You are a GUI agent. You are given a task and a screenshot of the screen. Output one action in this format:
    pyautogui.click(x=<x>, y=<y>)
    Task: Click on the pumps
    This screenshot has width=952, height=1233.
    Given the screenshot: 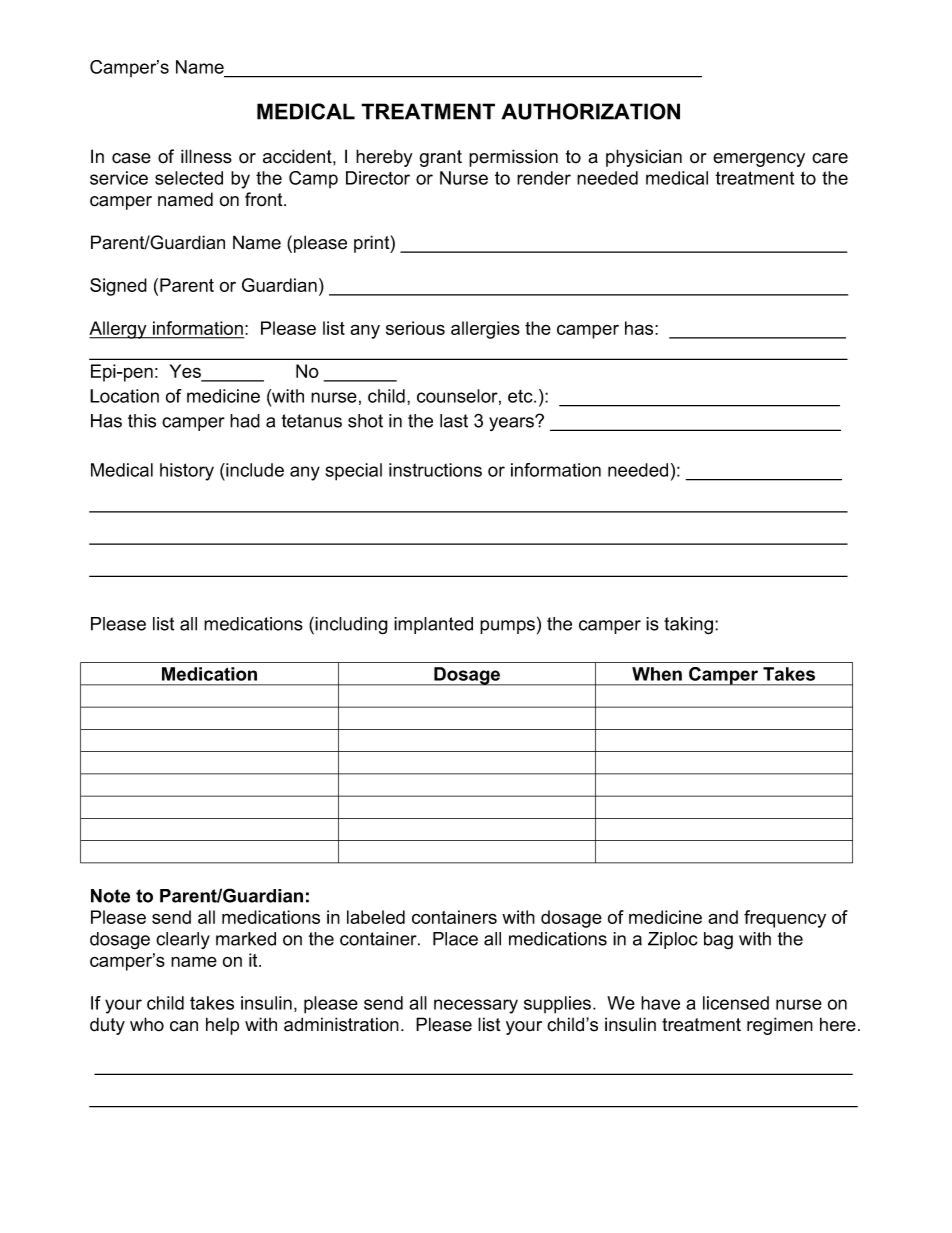 What is the action you would take?
    pyautogui.click(x=507, y=627)
